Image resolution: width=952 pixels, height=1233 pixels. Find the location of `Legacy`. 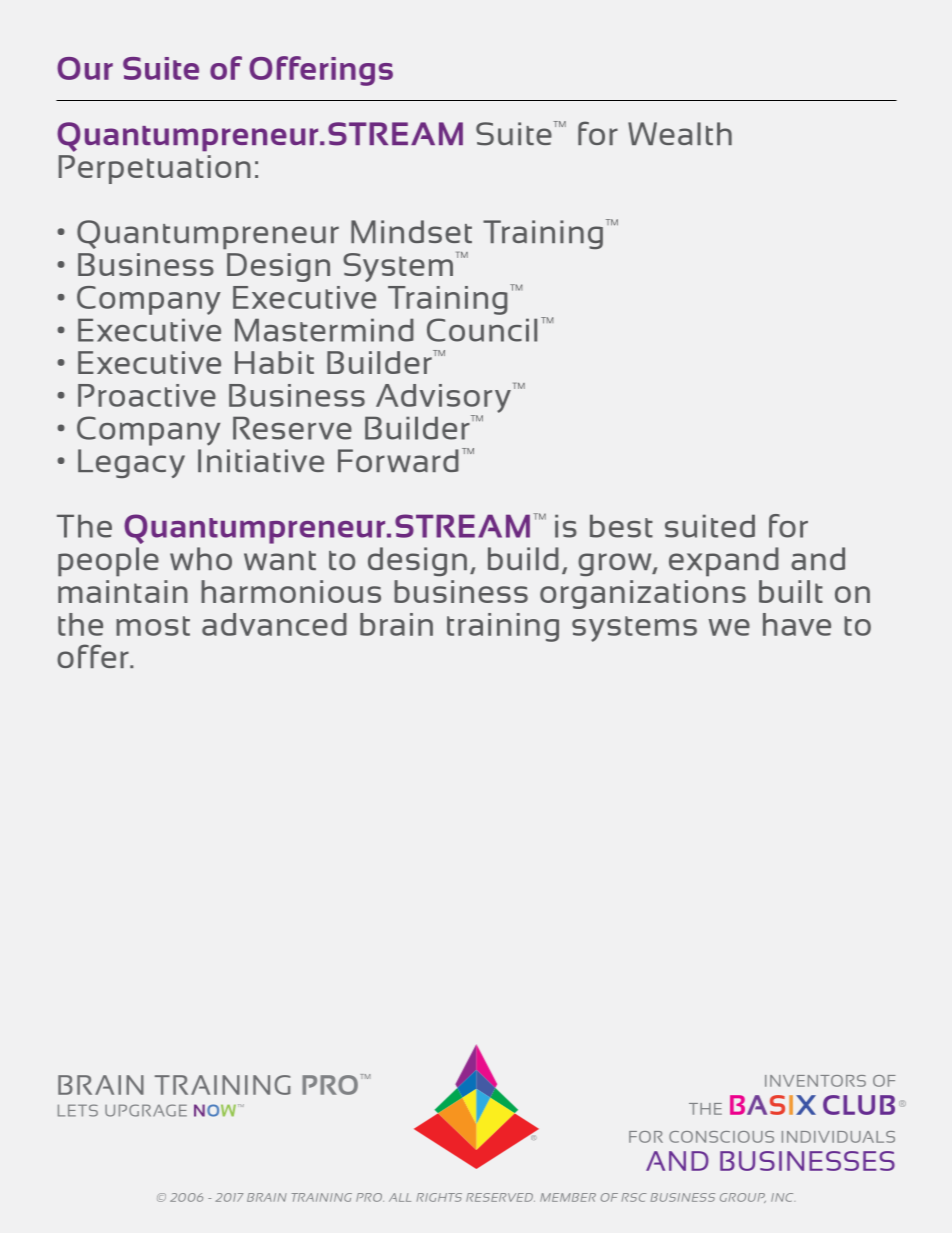

Legacy is located at coordinates (131, 463).
